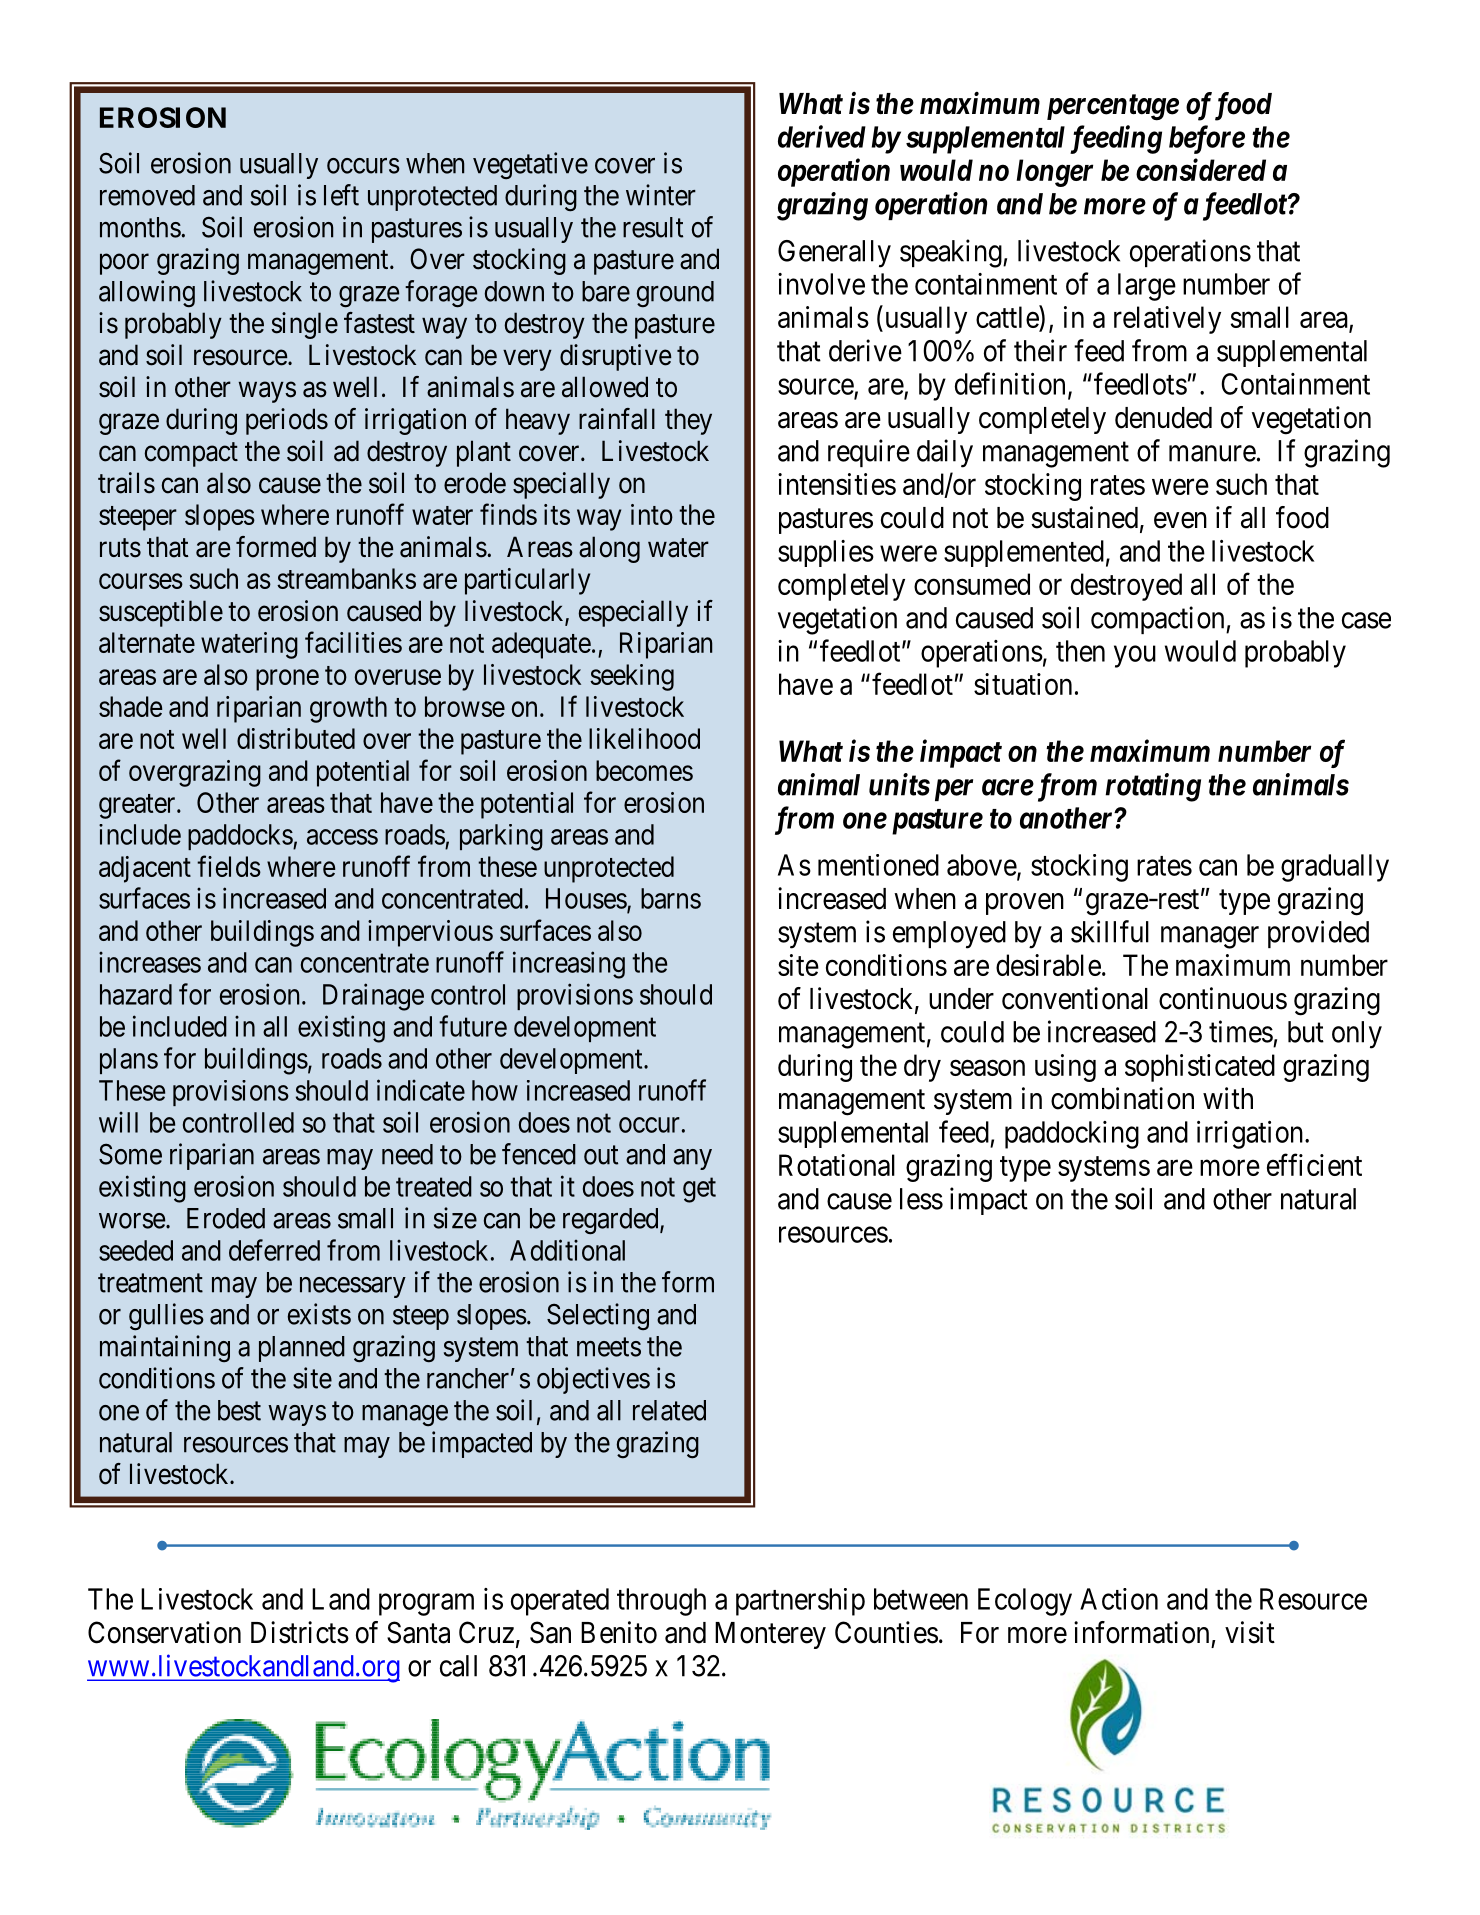 The image size is (1480, 1915). What do you see at coordinates (1200, 1068) in the screenshot?
I see `sophisticated` at bounding box center [1200, 1068].
